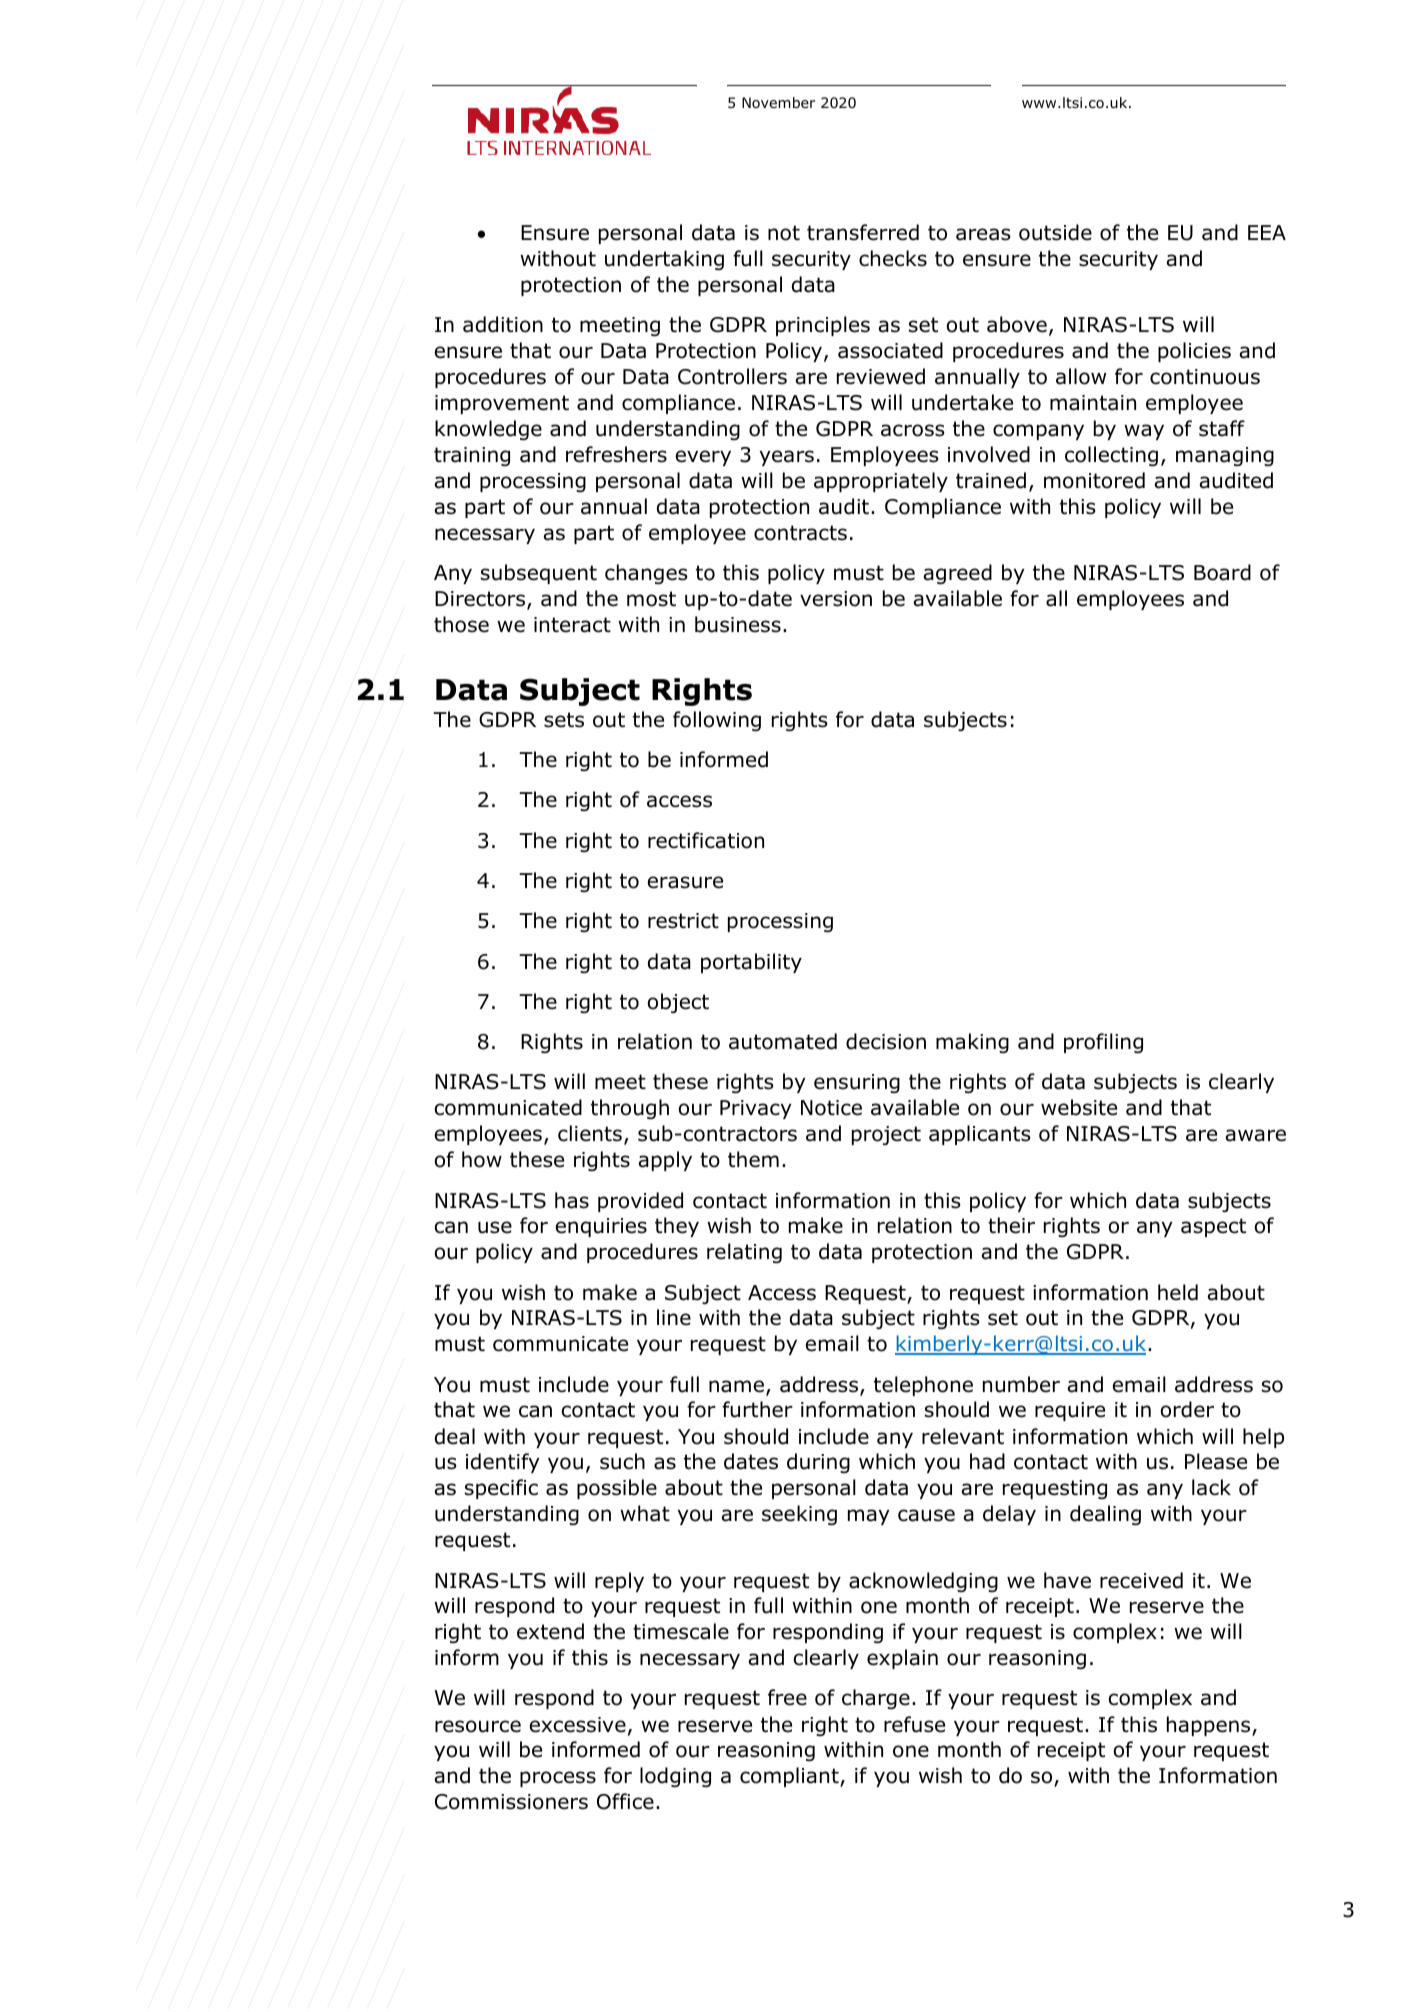 This screenshot has height=2012, width=1423. What do you see at coordinates (664, 260) in the screenshot?
I see `undertaking` at bounding box center [664, 260].
